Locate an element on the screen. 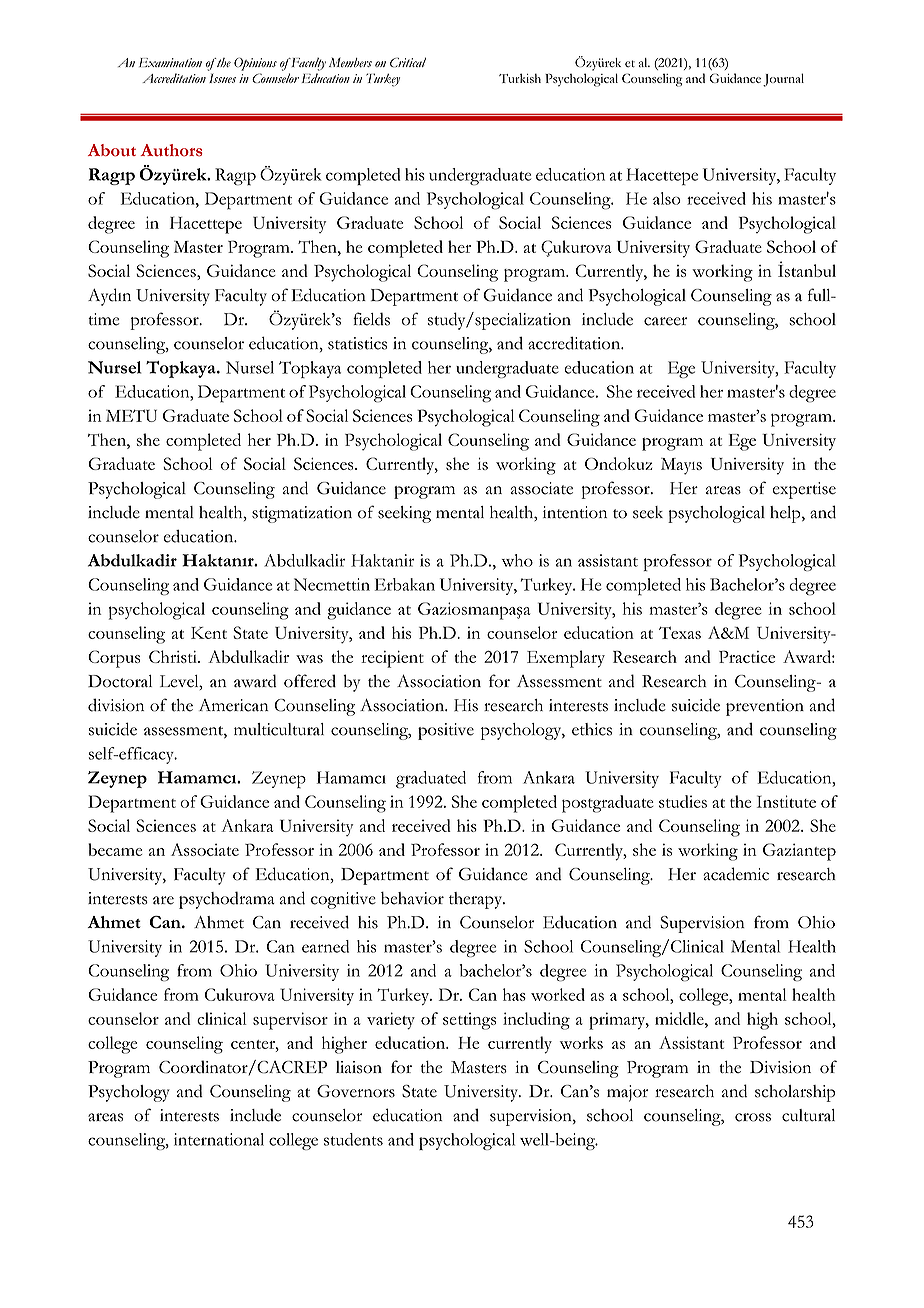 This screenshot has width=924, height=1308. Journal is located at coordinates (783, 80).
